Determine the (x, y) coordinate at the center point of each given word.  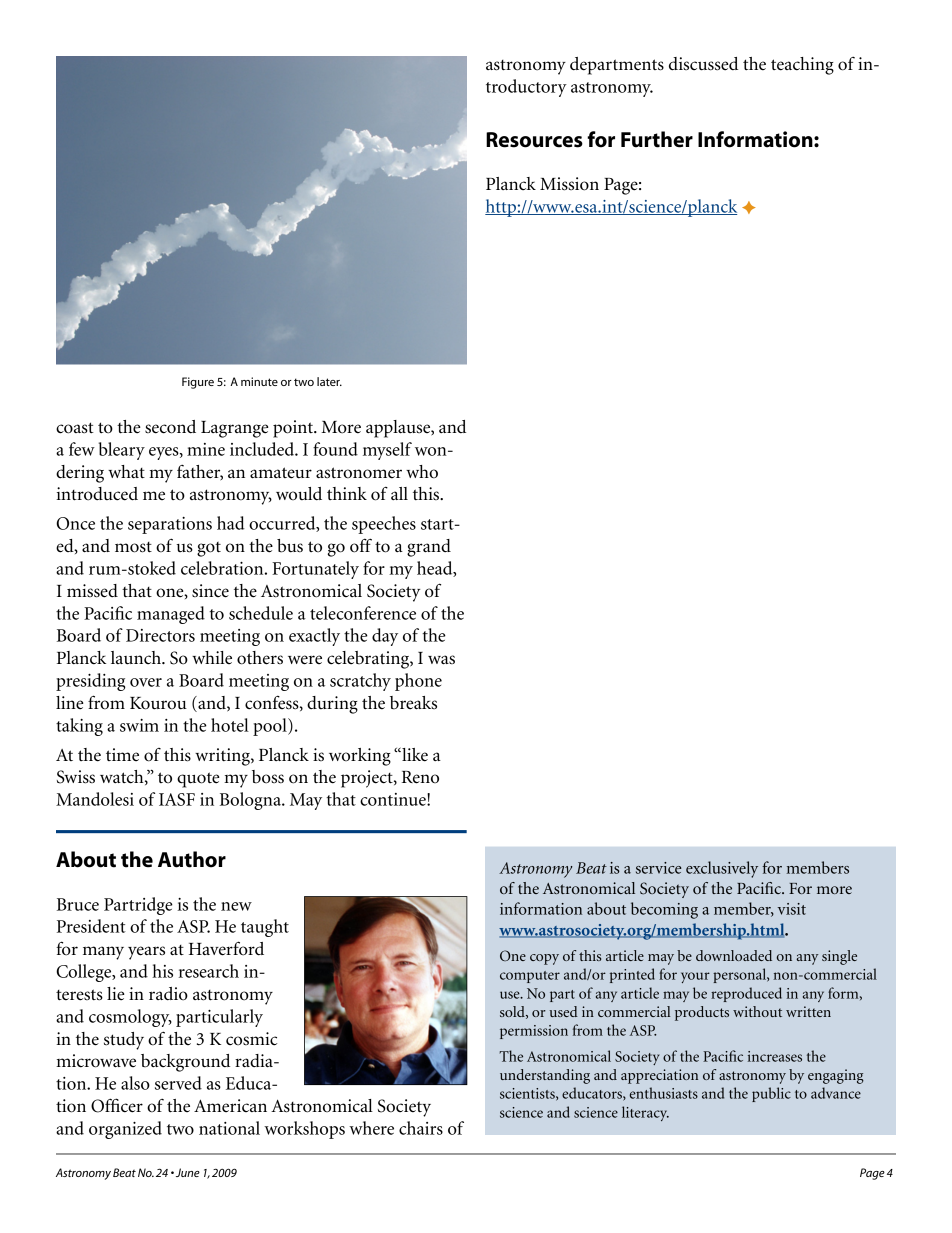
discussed (703, 64)
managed (171, 615)
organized (125, 1130)
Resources (534, 140)
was (441, 660)
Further (657, 139)
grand (429, 548)
